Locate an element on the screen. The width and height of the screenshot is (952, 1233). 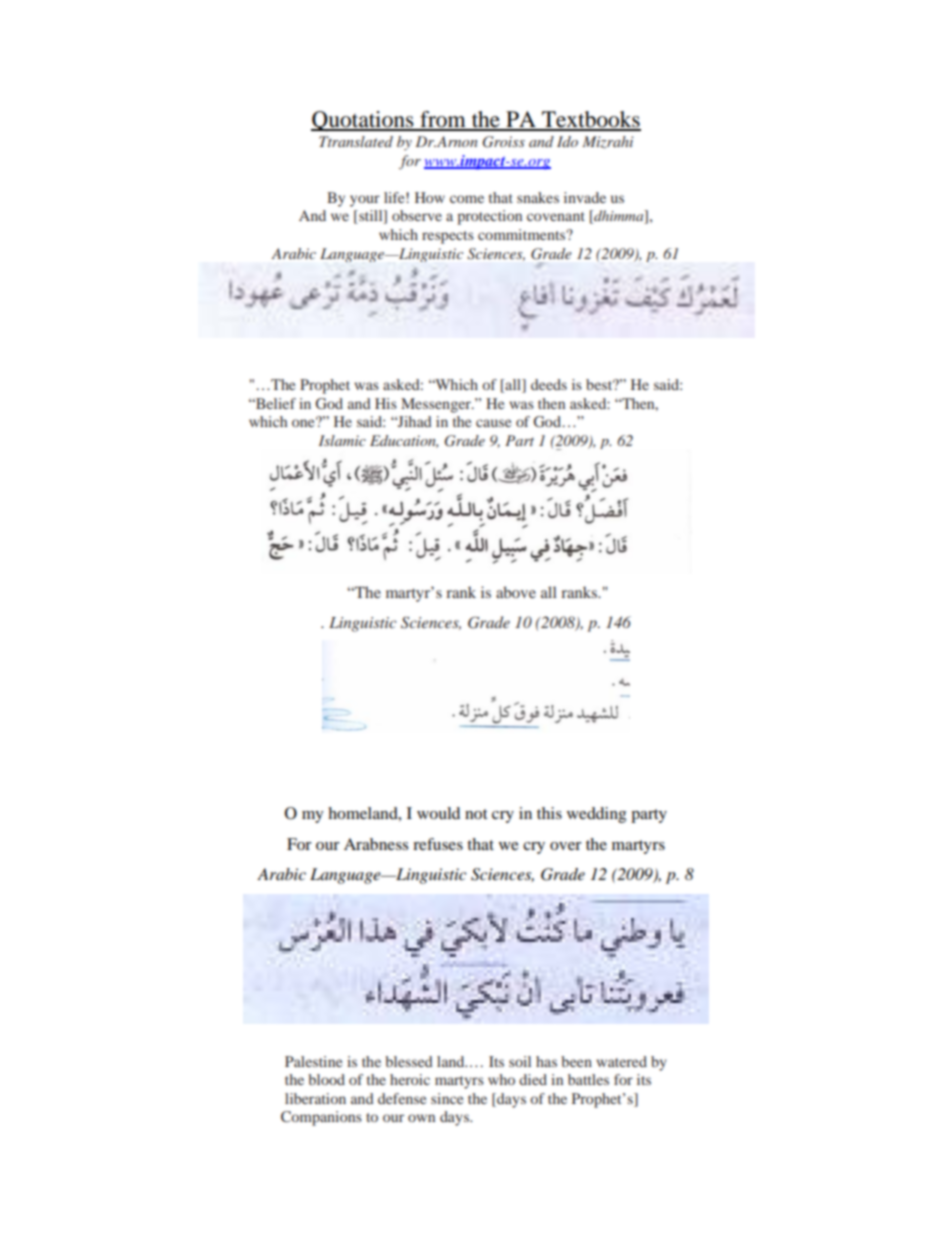
cause is located at coordinates (493, 423).
